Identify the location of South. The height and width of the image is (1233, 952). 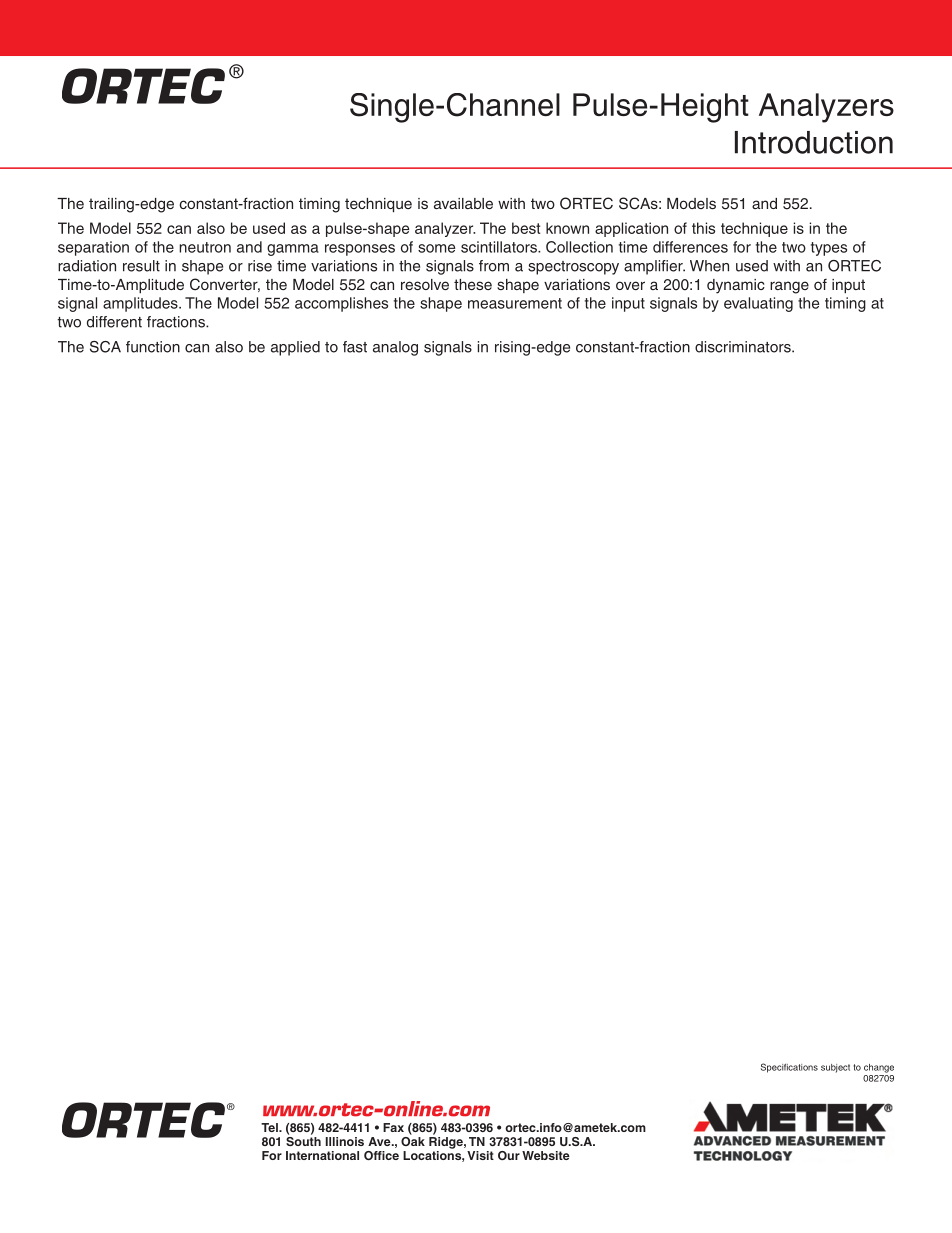
(303, 1140).
